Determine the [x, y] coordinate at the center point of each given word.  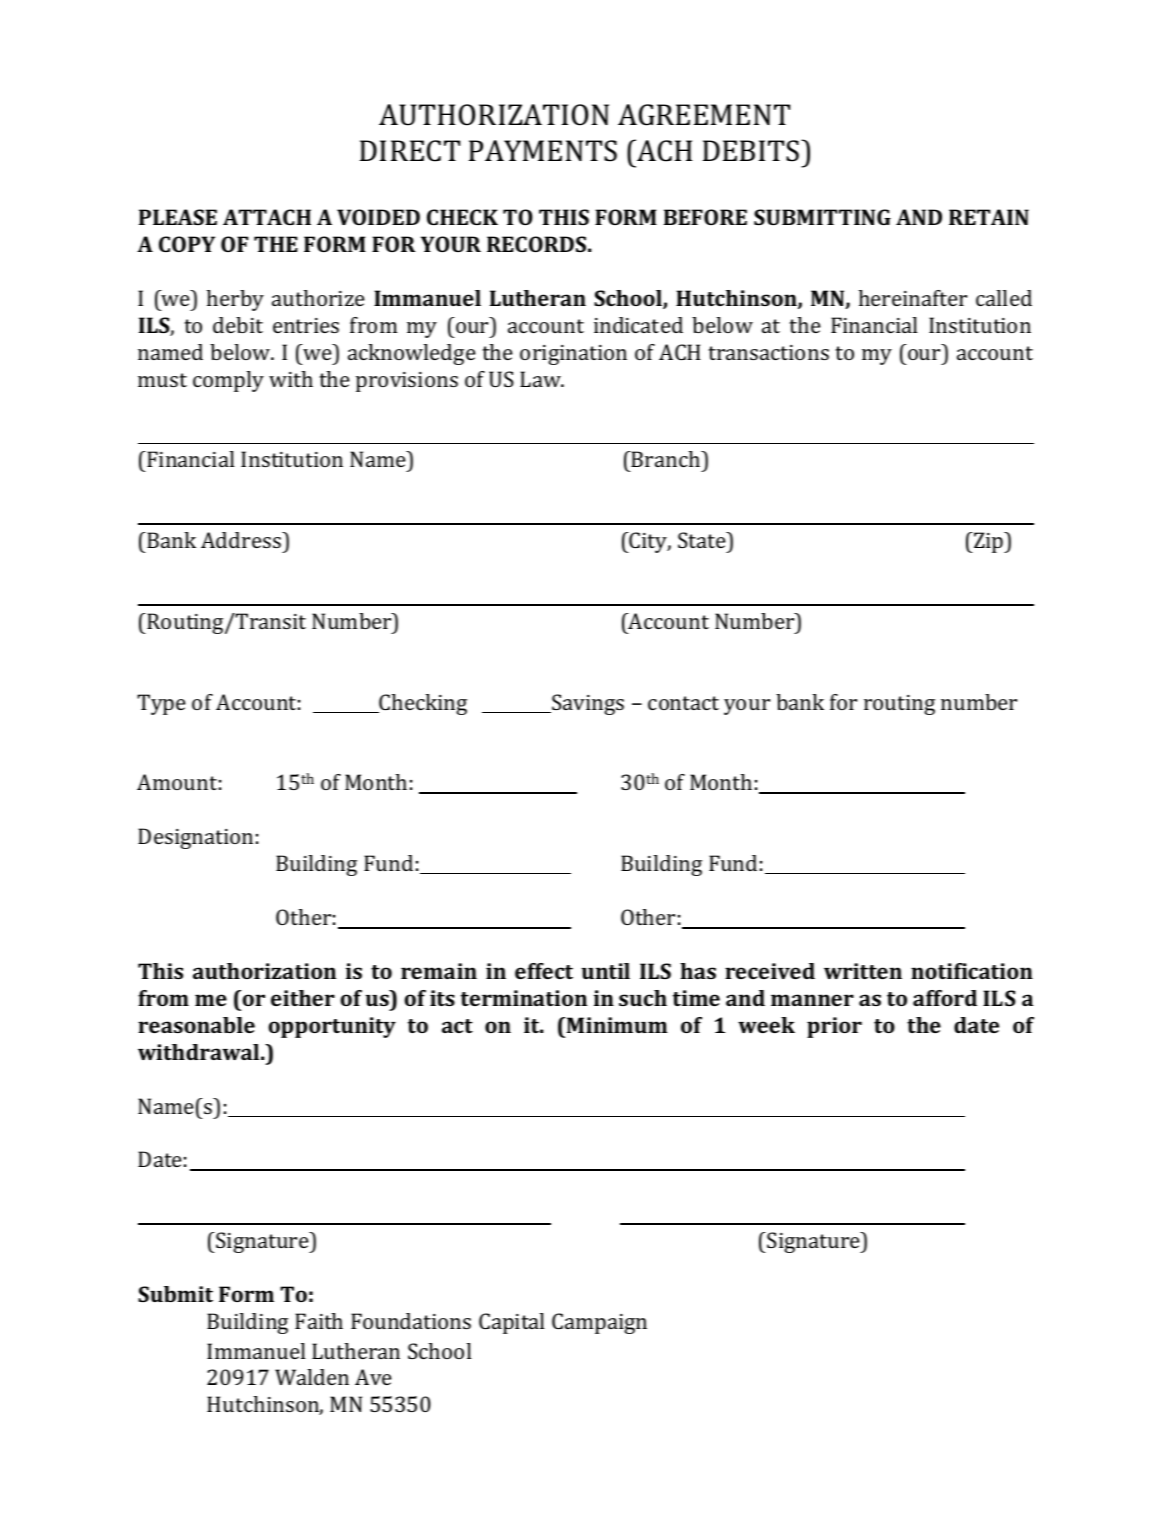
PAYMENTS [543, 151]
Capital [512, 1323]
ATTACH [267, 217]
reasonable [196, 1025]
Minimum [617, 1025]
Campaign [599, 1323]
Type [161, 704]
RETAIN [989, 217]
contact [683, 703]
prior [834, 1027]
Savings [587, 704]
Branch [666, 459]
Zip [989, 542]
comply [228, 381]
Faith [319, 1321]
